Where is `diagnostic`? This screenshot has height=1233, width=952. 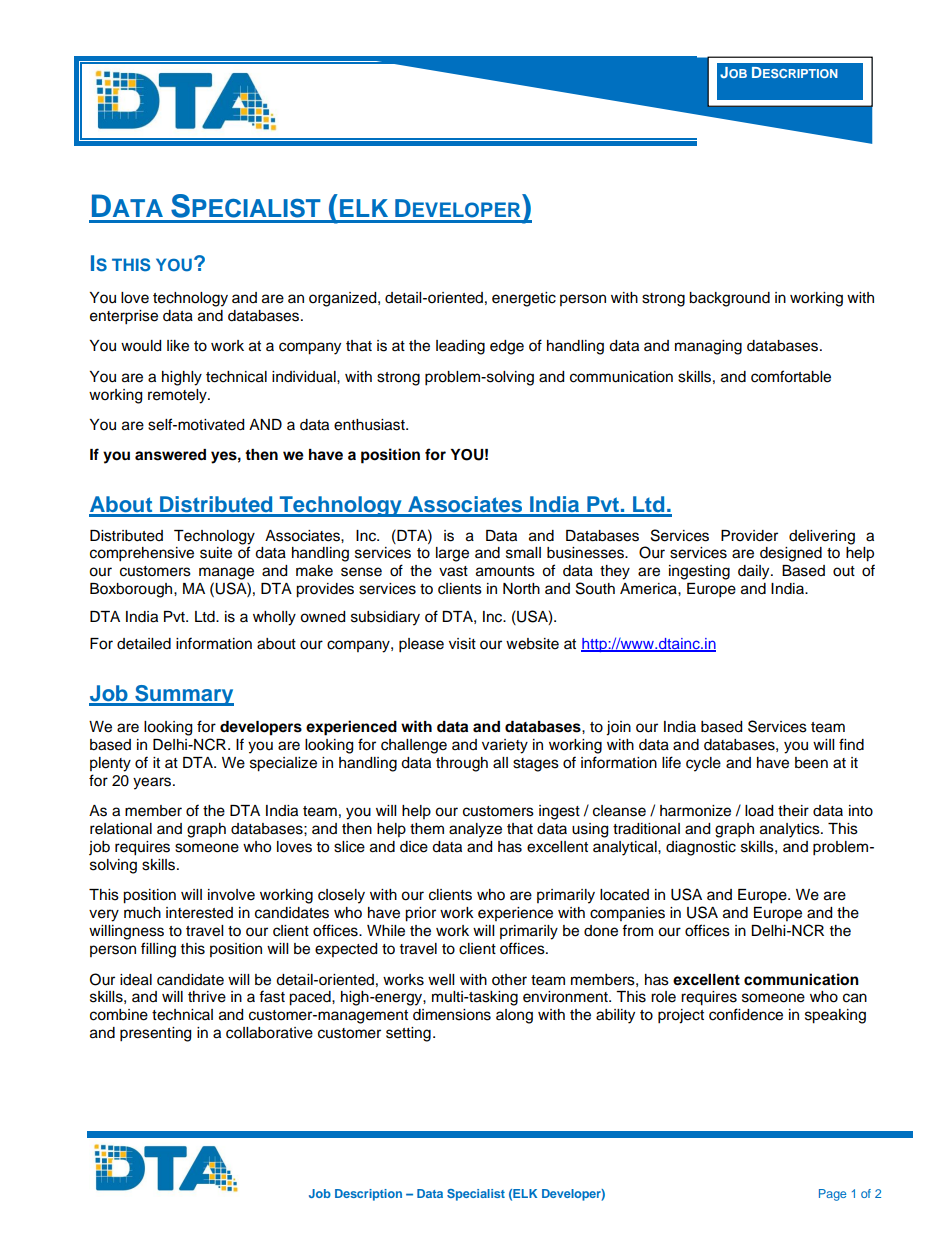 diagnostic is located at coordinates (701, 848).
